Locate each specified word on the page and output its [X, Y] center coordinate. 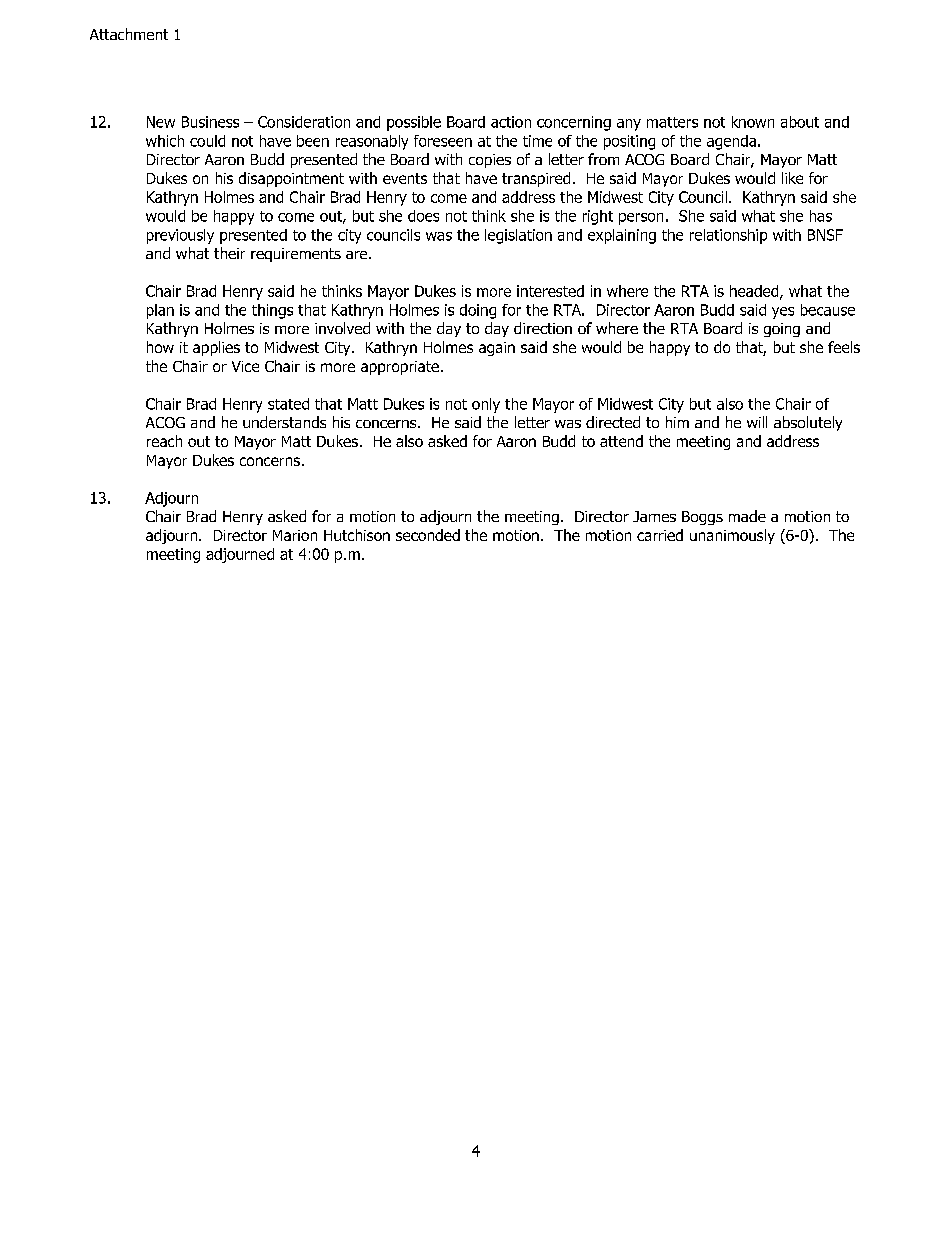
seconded [428, 535]
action [511, 122]
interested [550, 291]
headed [755, 292]
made [747, 516]
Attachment [129, 34]
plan [160, 311]
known [753, 122]
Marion [295, 535]
